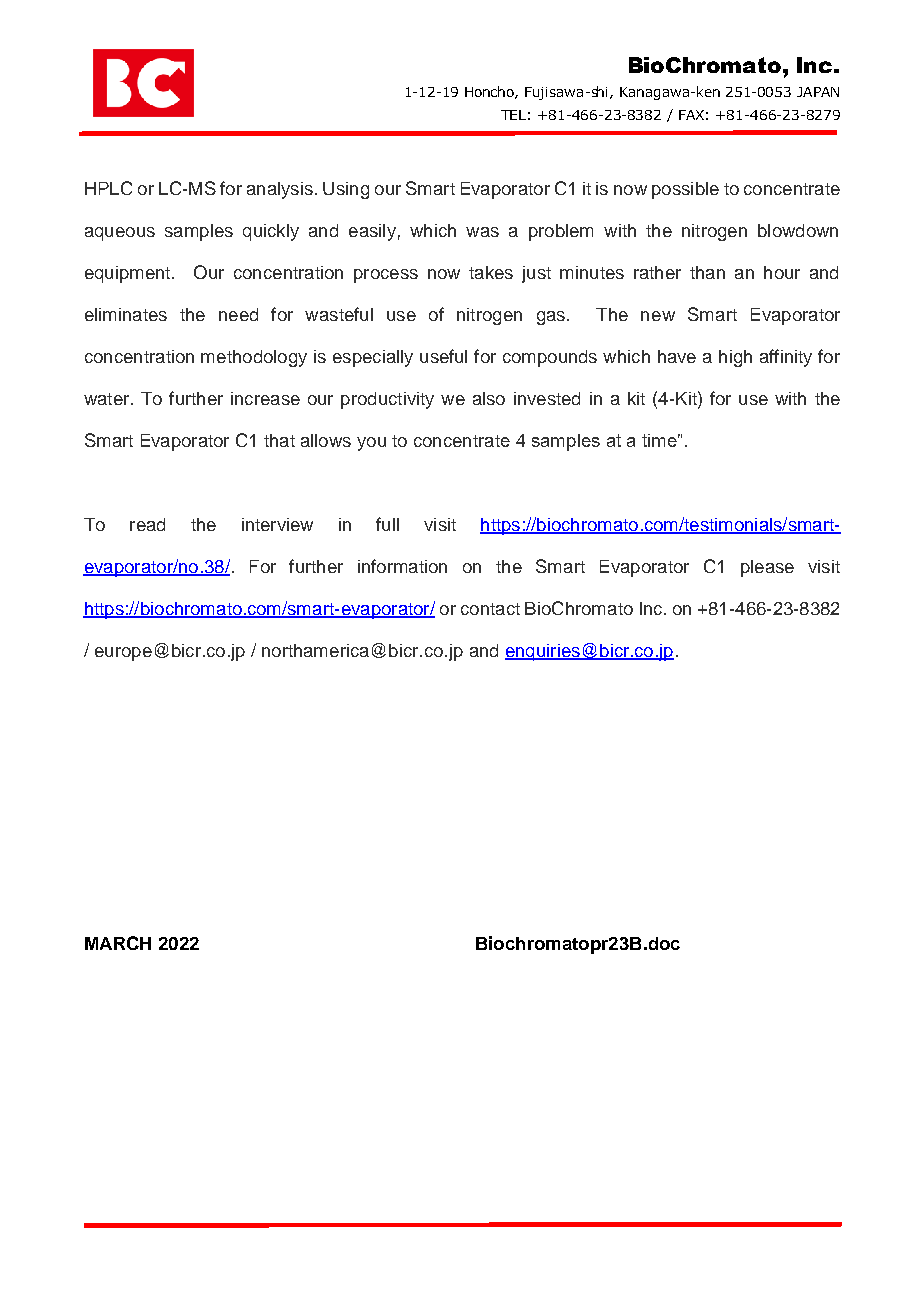  I want to click on interview, so click(277, 524).
